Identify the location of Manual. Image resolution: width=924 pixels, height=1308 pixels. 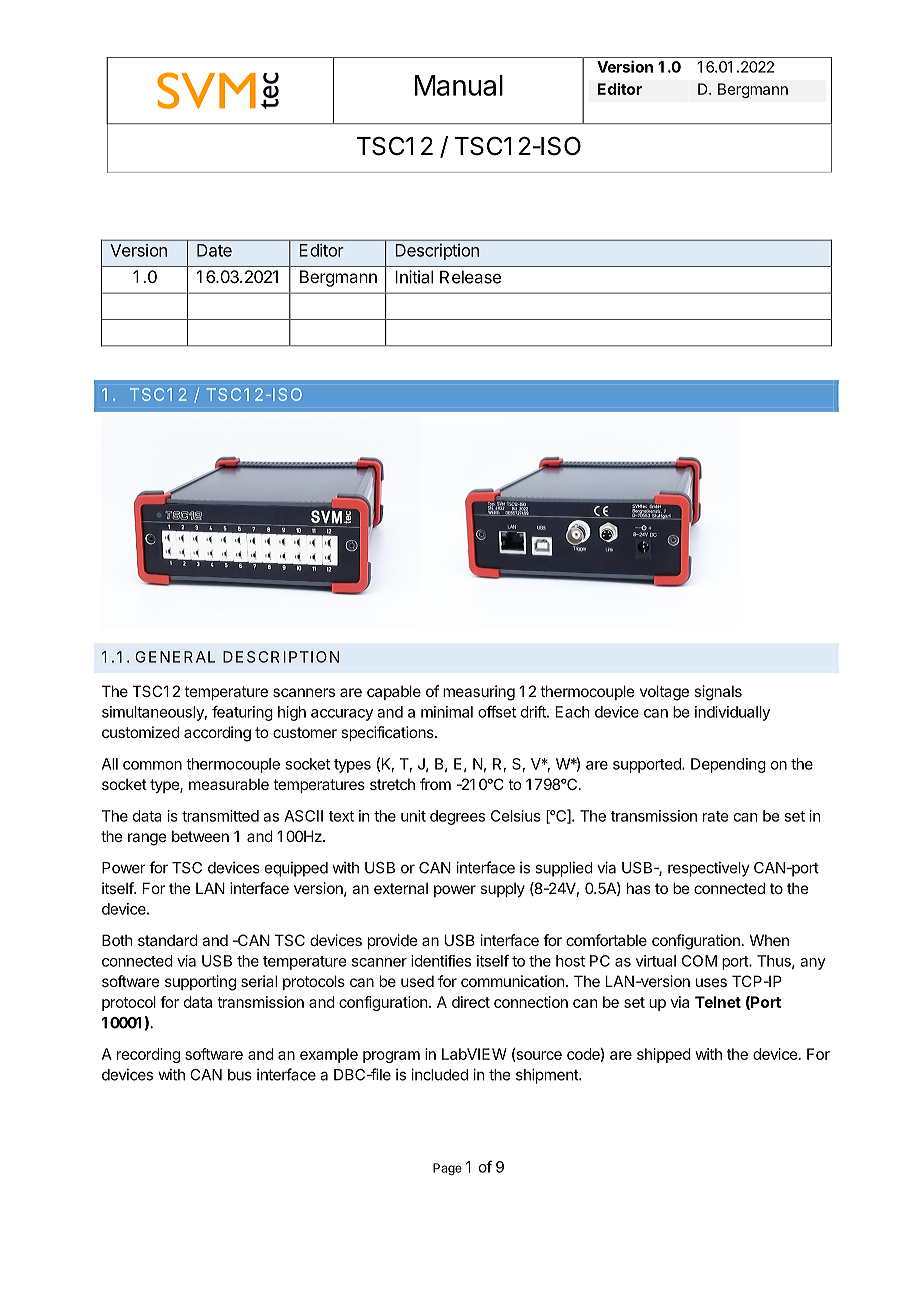
(459, 85).
